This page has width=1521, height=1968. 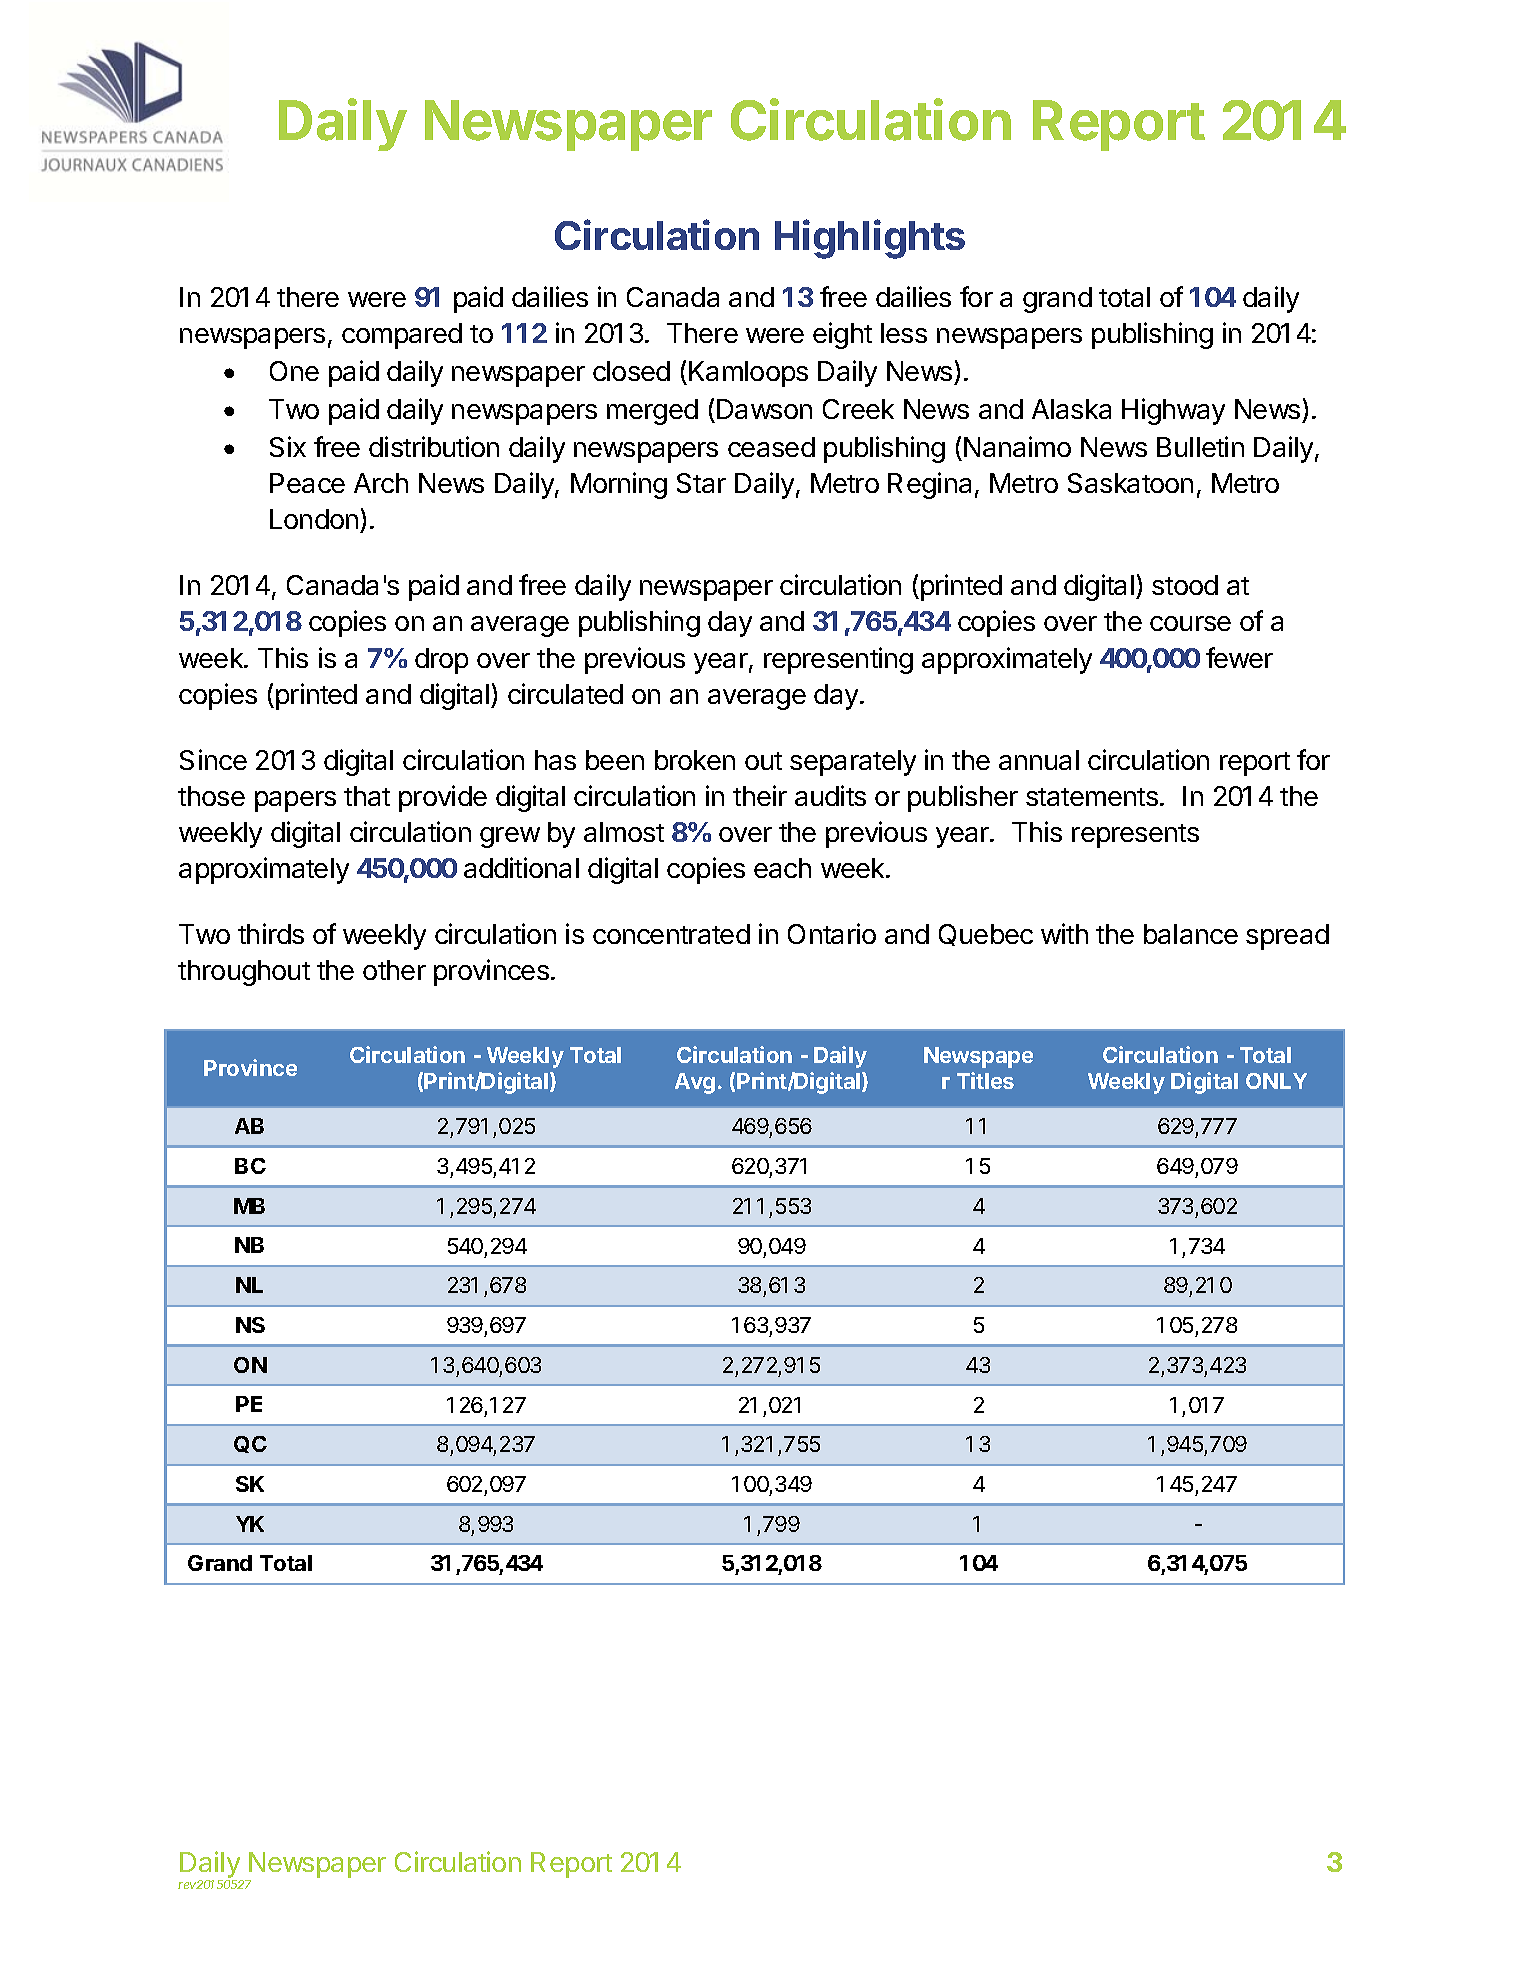 I want to click on fewer, so click(x=1239, y=657).
